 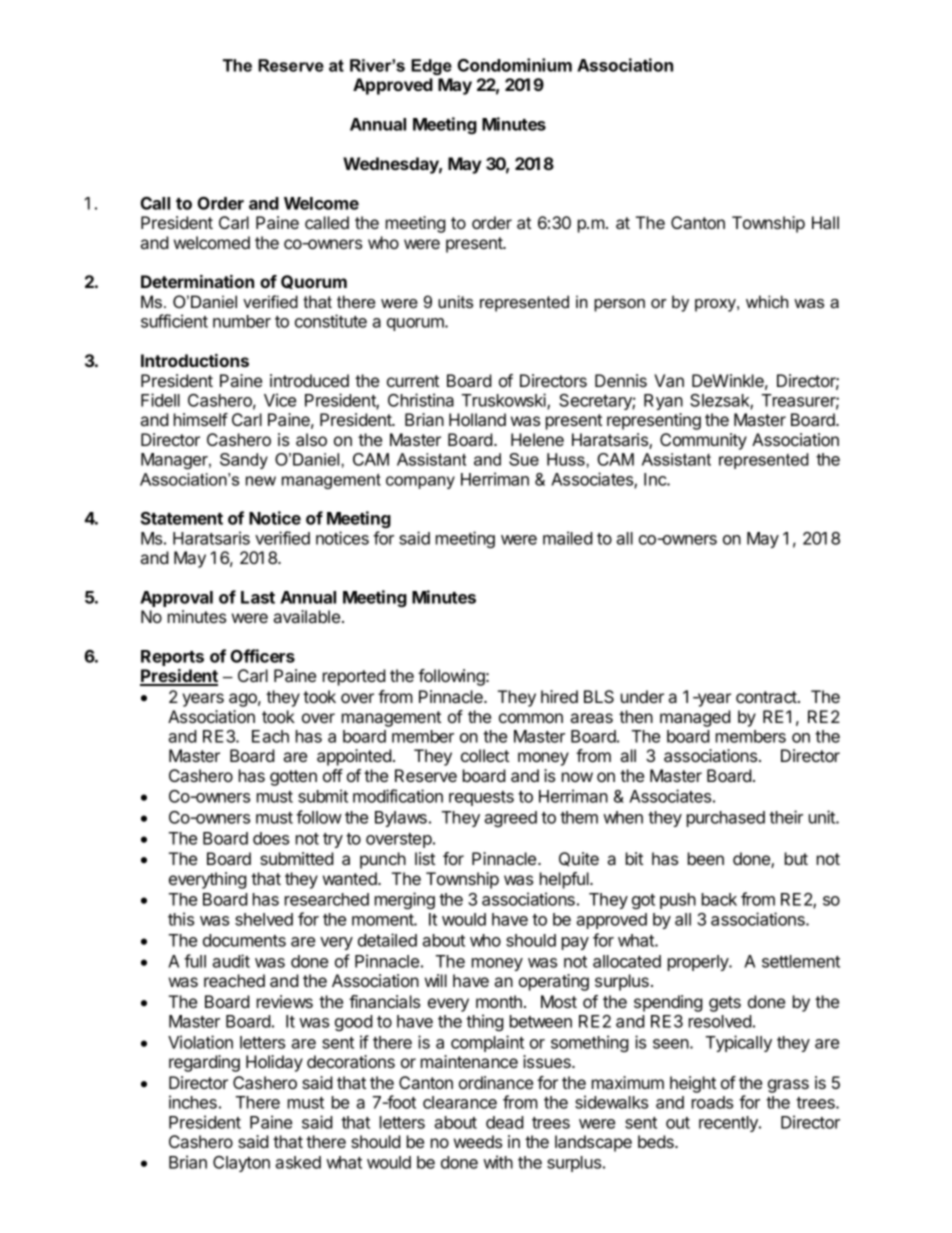 What do you see at coordinates (505, 1122) in the screenshot?
I see `dead` at bounding box center [505, 1122].
